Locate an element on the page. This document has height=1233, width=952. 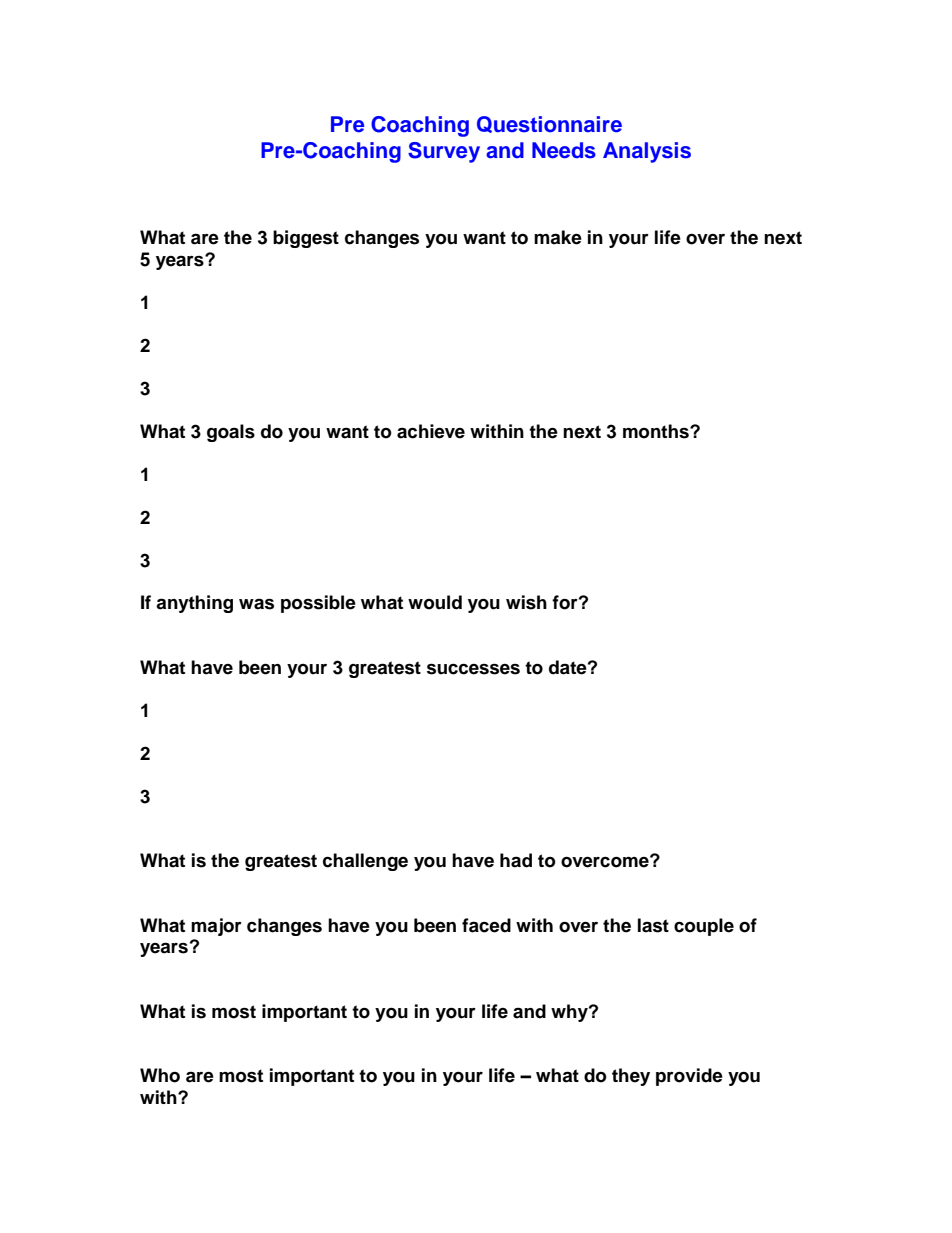
biggest is located at coordinates (306, 239).
